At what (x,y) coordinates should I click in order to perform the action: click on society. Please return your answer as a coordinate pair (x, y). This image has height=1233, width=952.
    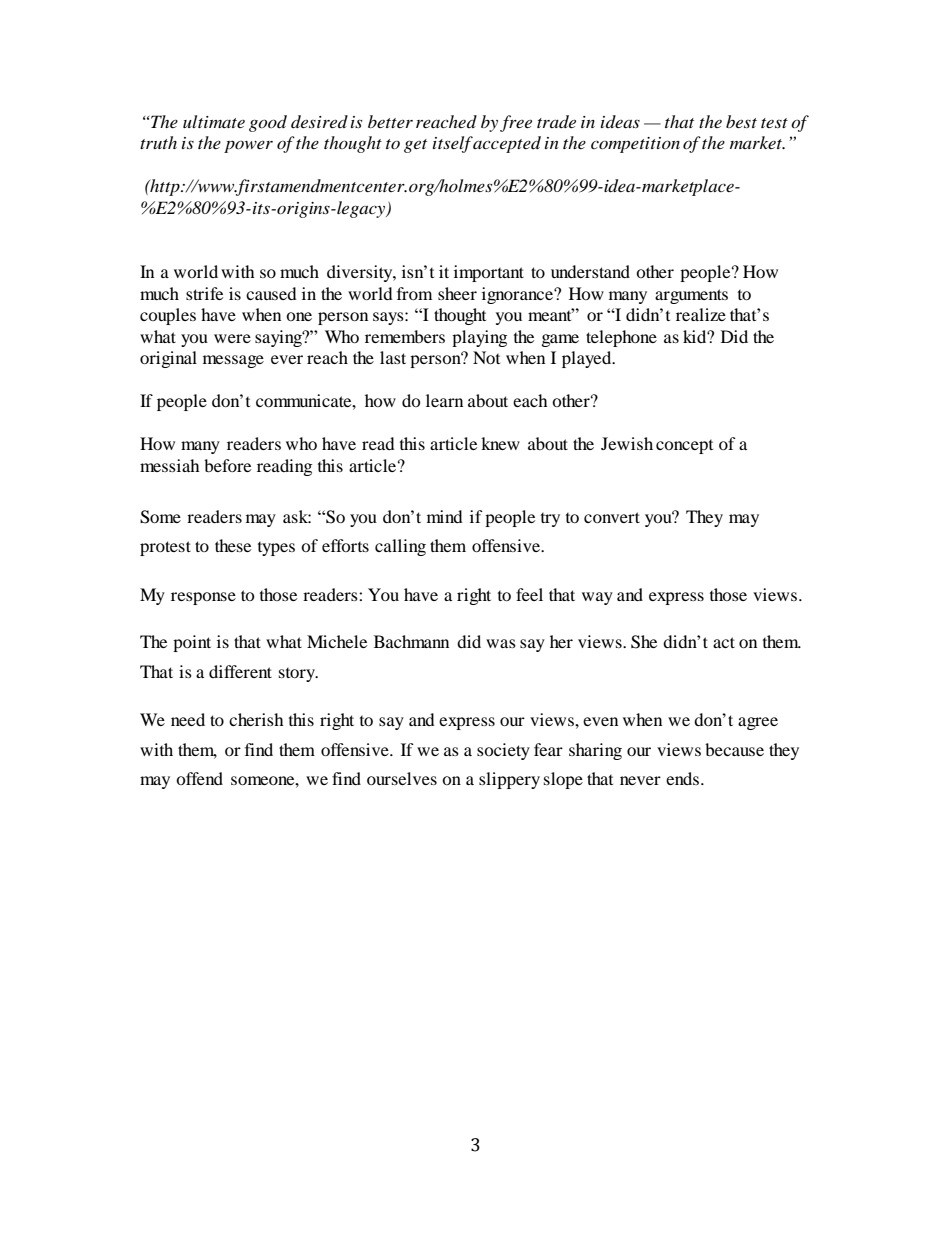
    Looking at the image, I should click on (503, 751).
